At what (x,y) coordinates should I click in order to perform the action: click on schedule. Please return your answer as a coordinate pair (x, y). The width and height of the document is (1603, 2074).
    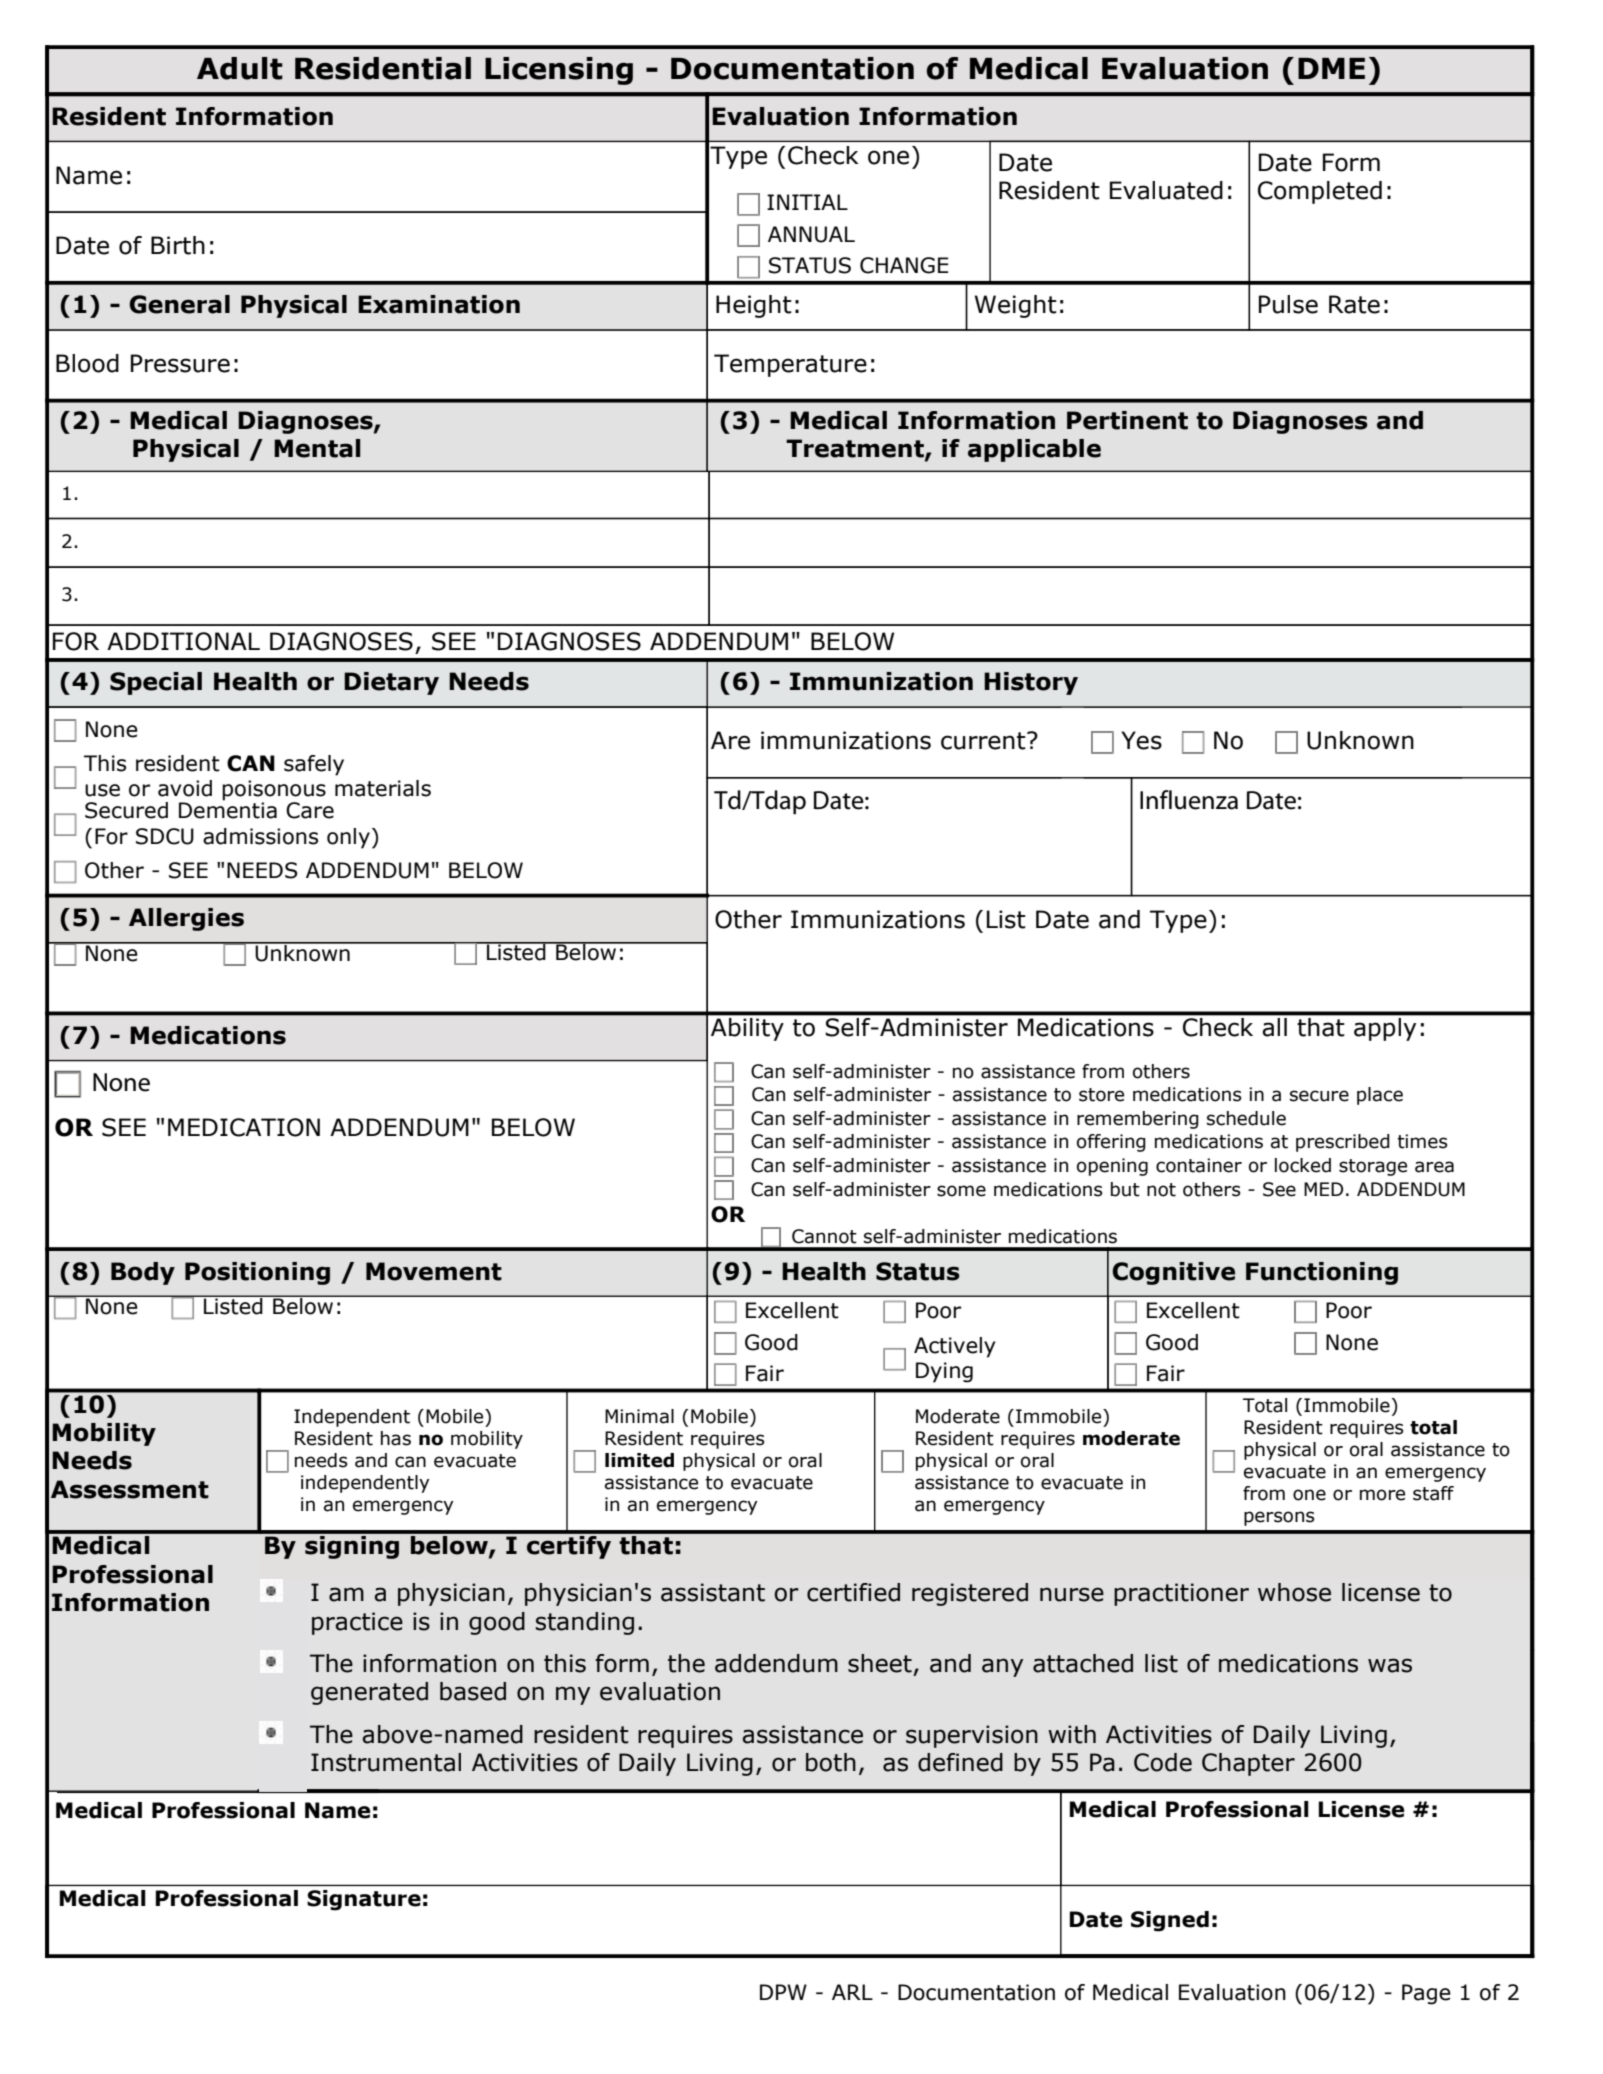
    Looking at the image, I should click on (1246, 1118).
